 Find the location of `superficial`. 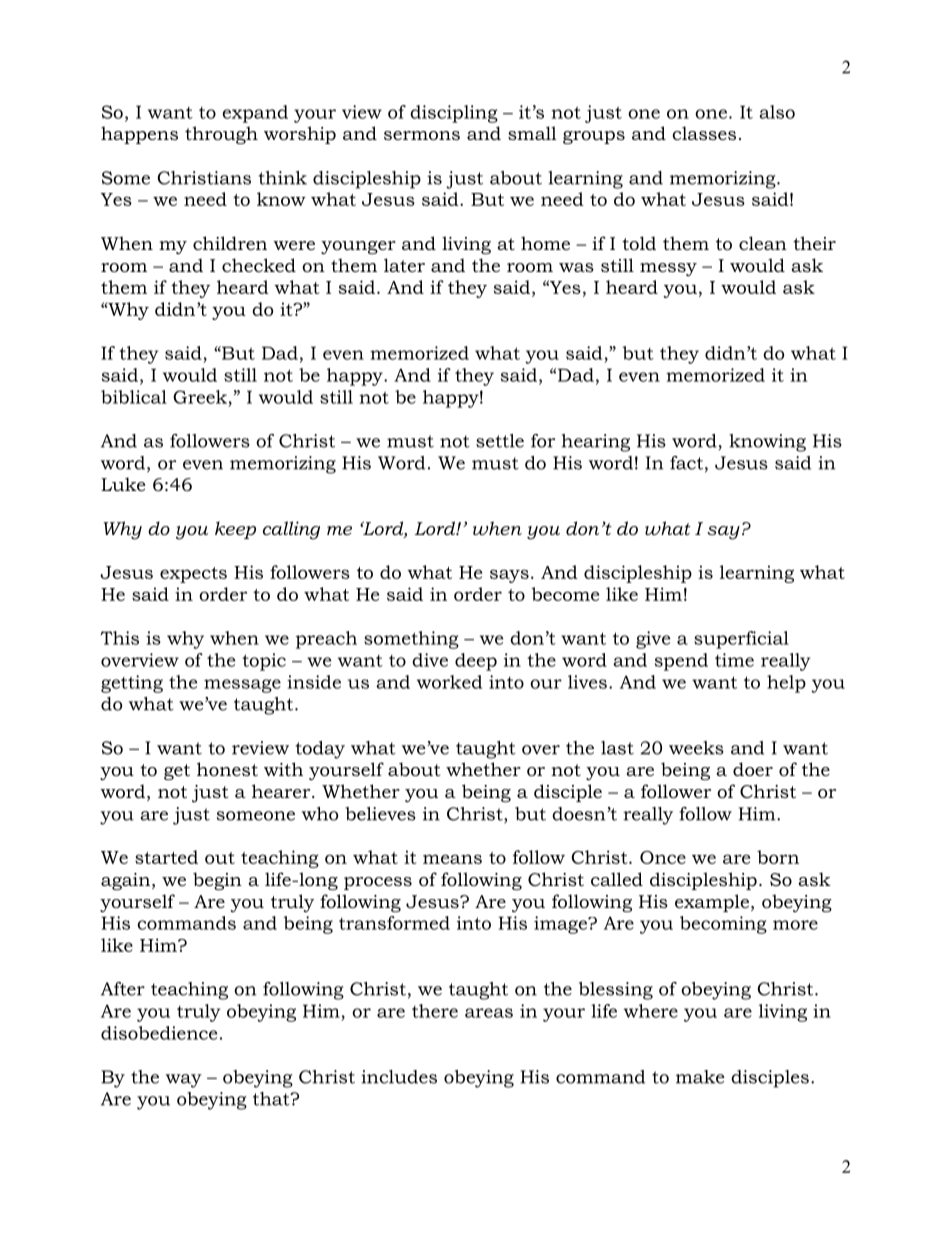

superficial is located at coordinates (741, 640).
